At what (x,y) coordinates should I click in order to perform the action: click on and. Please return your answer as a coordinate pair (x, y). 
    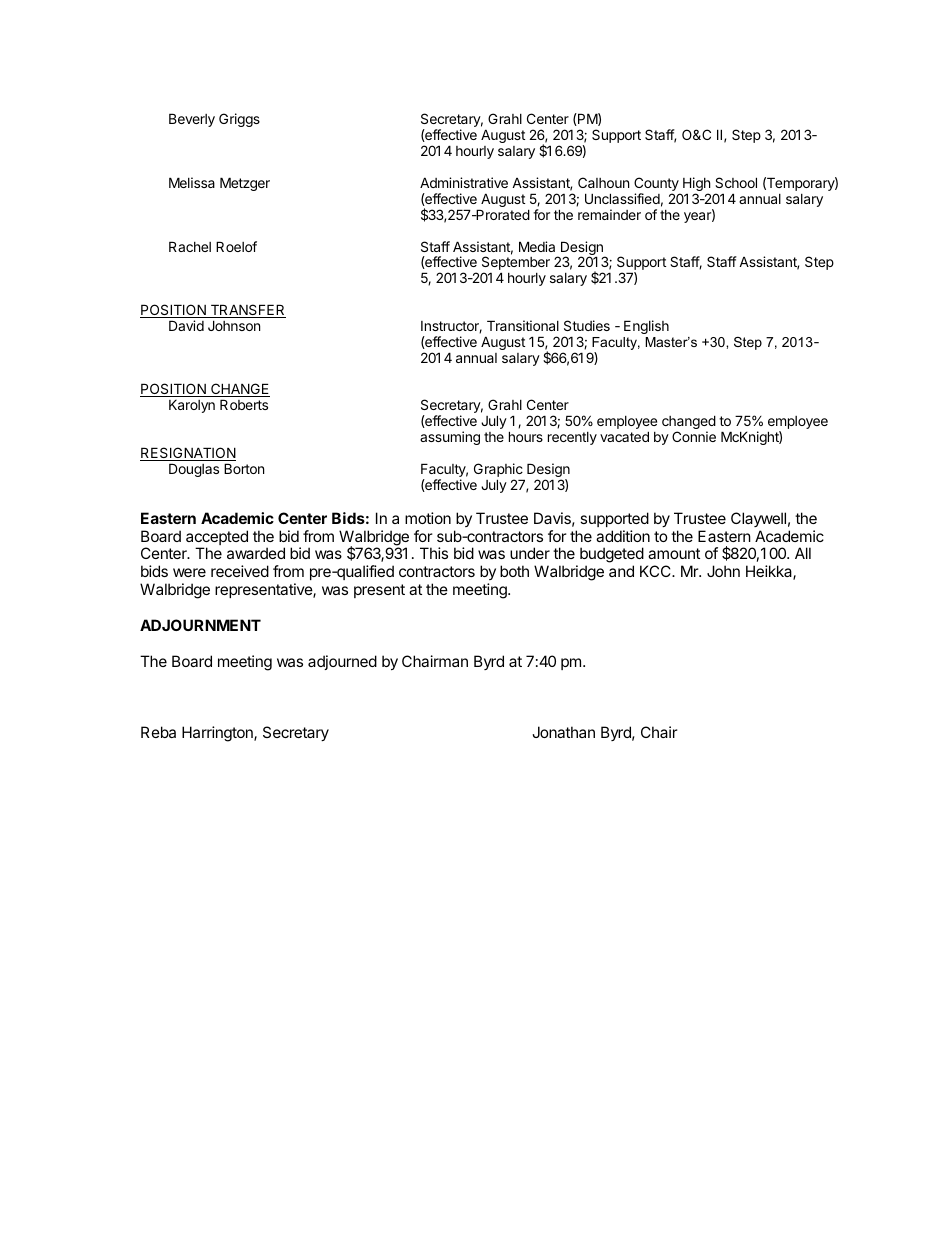
    Looking at the image, I should click on (621, 571).
